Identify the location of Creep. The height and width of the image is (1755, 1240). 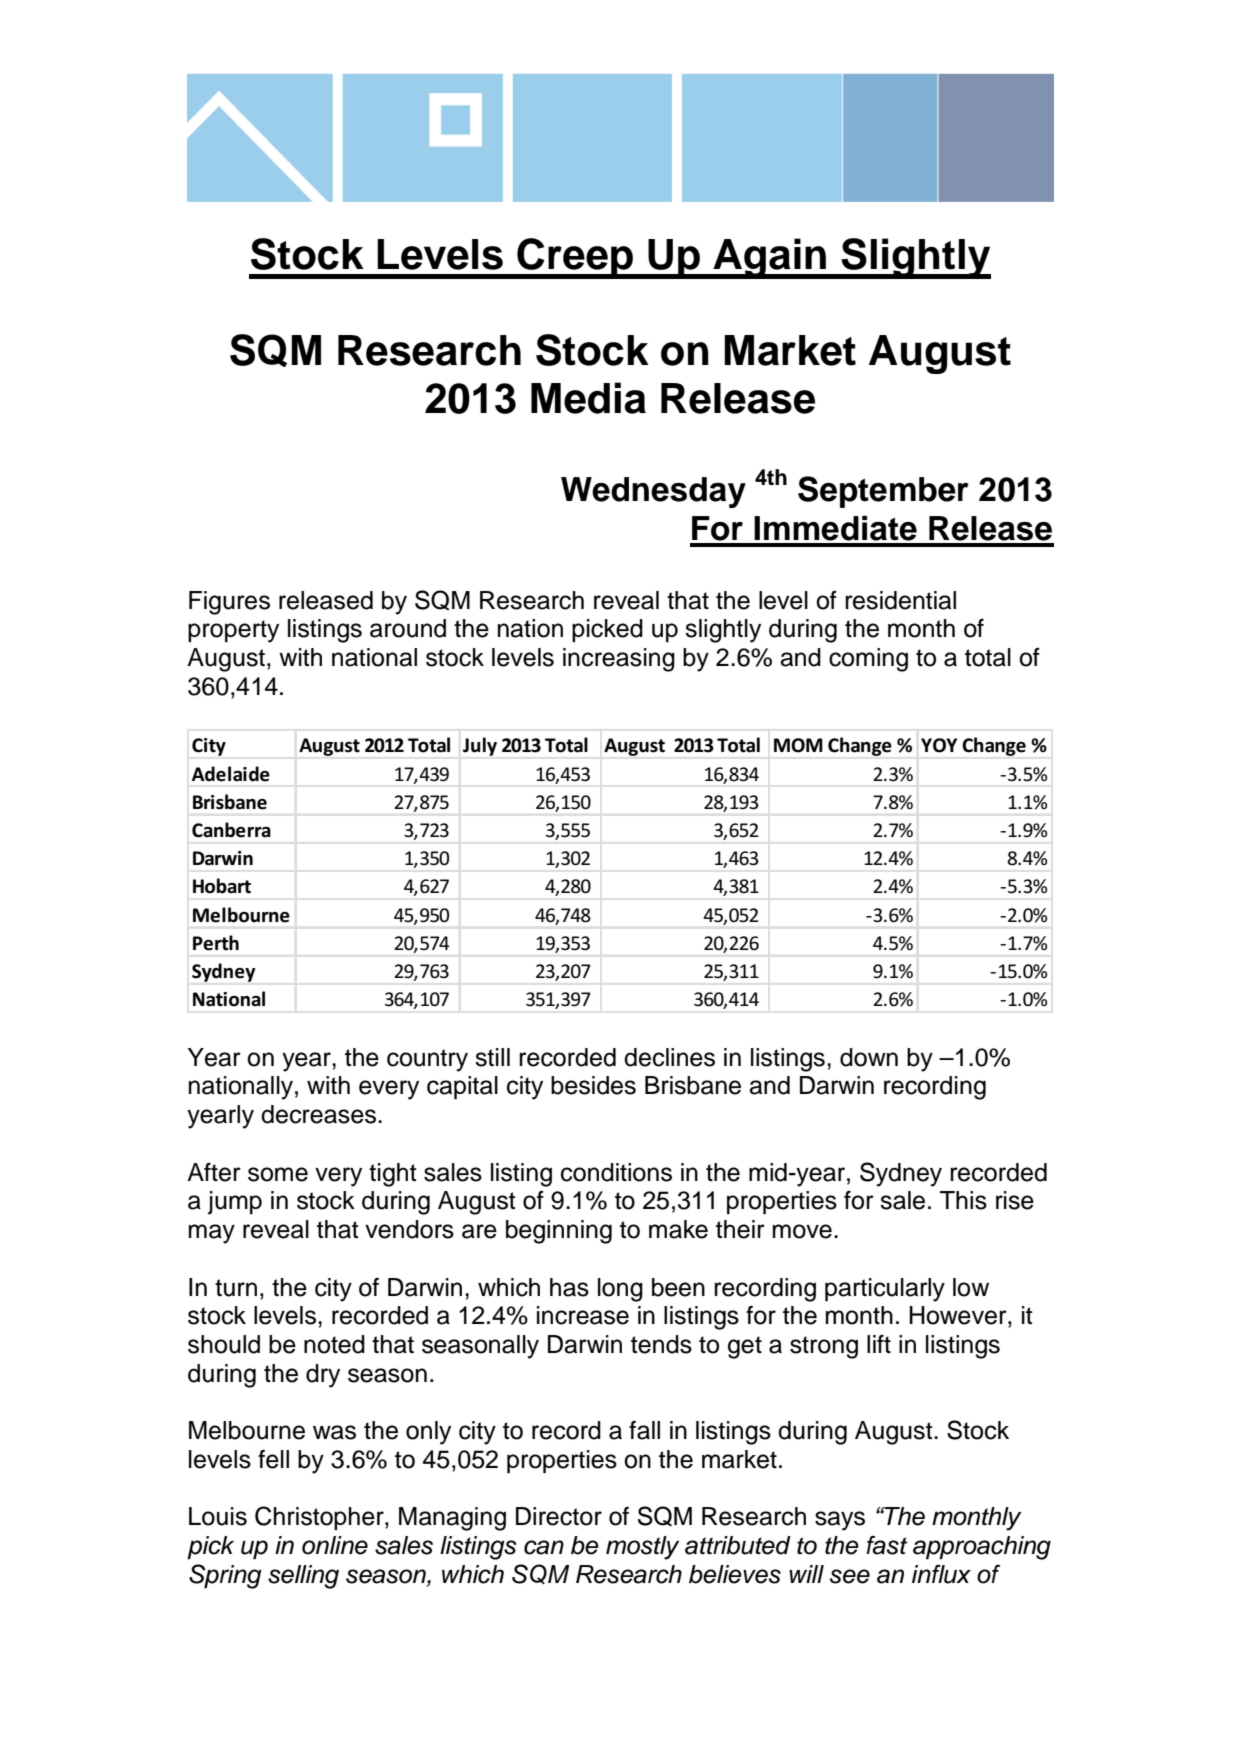
(575, 258).
